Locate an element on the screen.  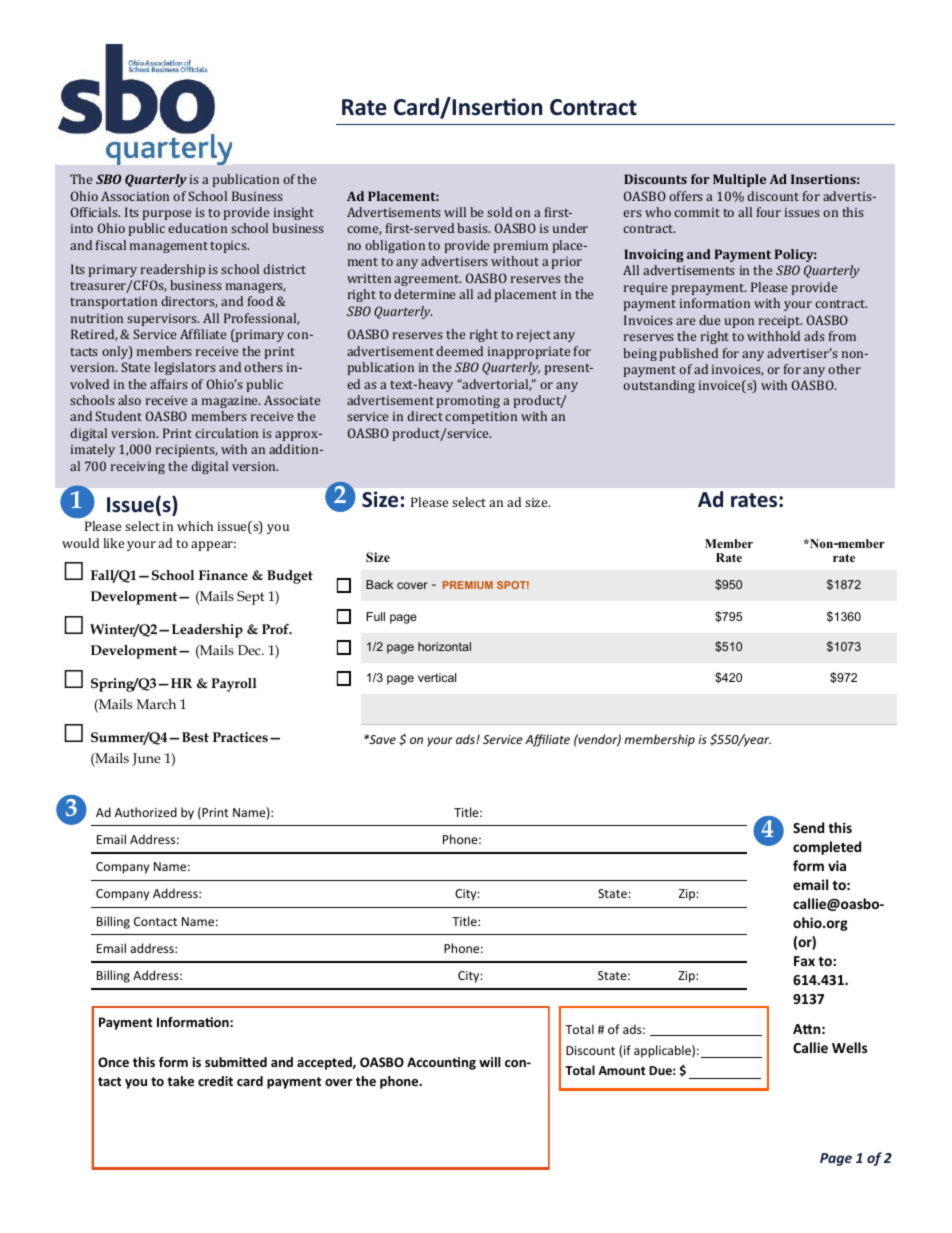
four is located at coordinates (769, 212).
